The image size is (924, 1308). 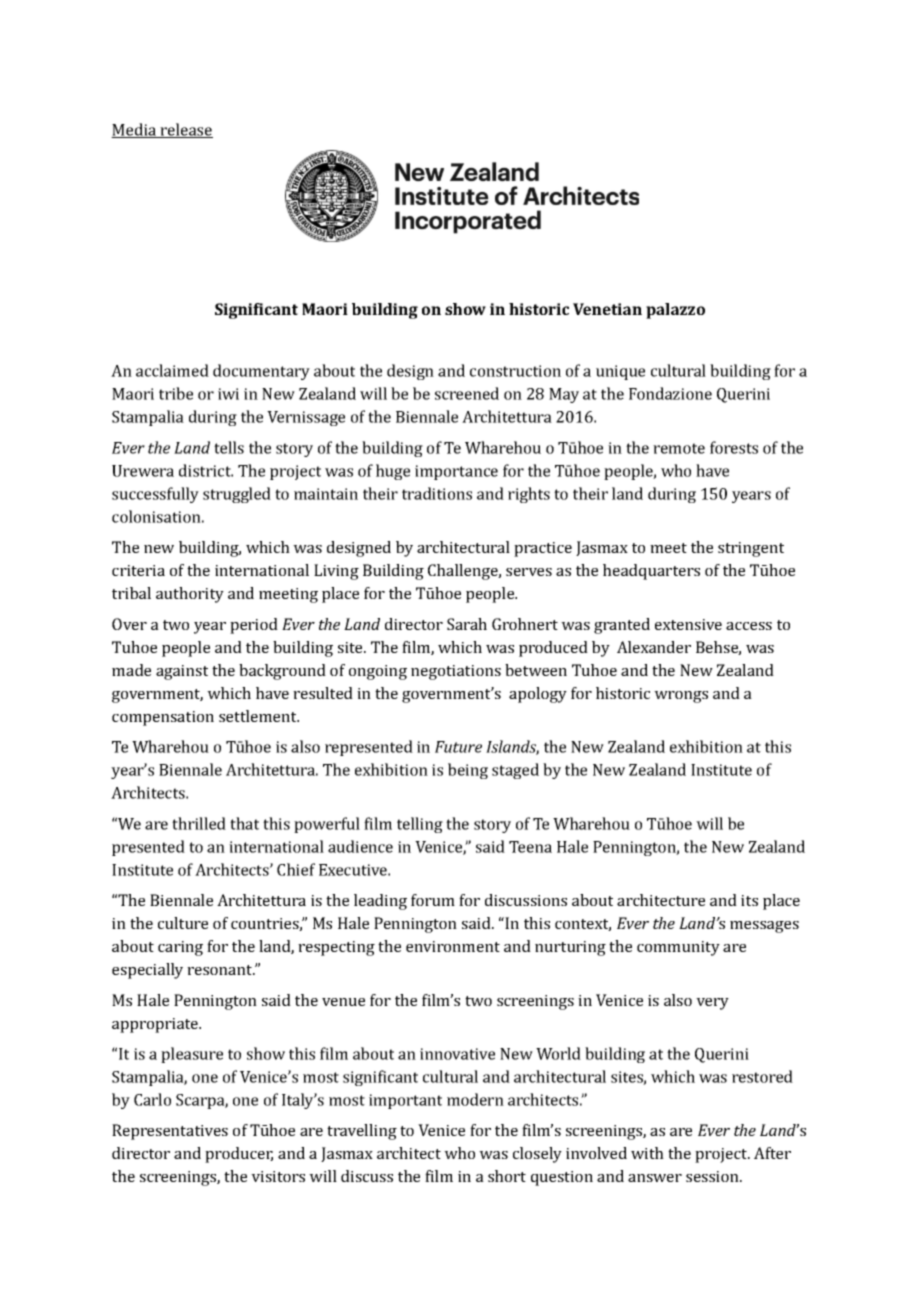 I want to click on Venetian, so click(x=607, y=309).
